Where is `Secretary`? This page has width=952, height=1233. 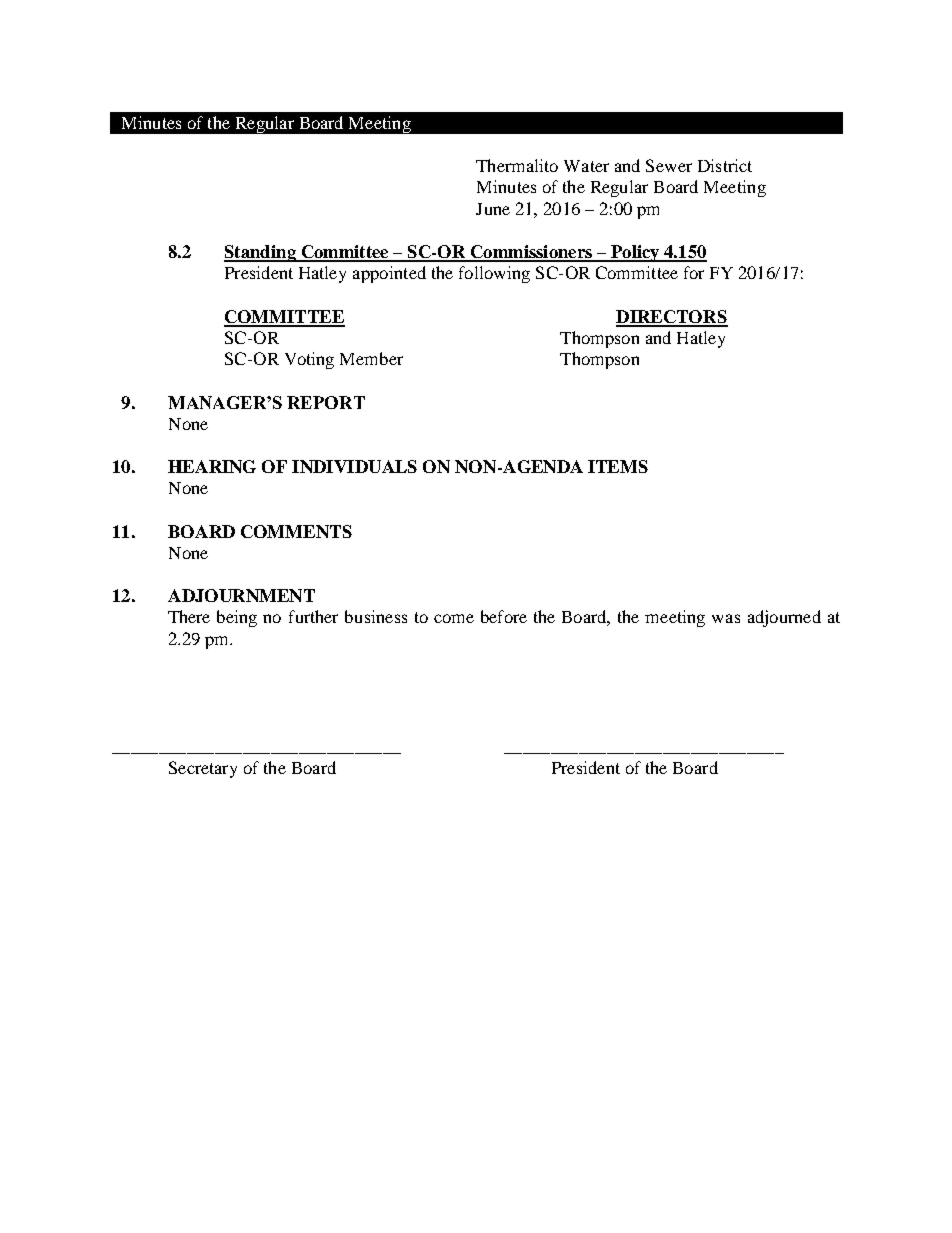 Secretary is located at coordinates (203, 769).
